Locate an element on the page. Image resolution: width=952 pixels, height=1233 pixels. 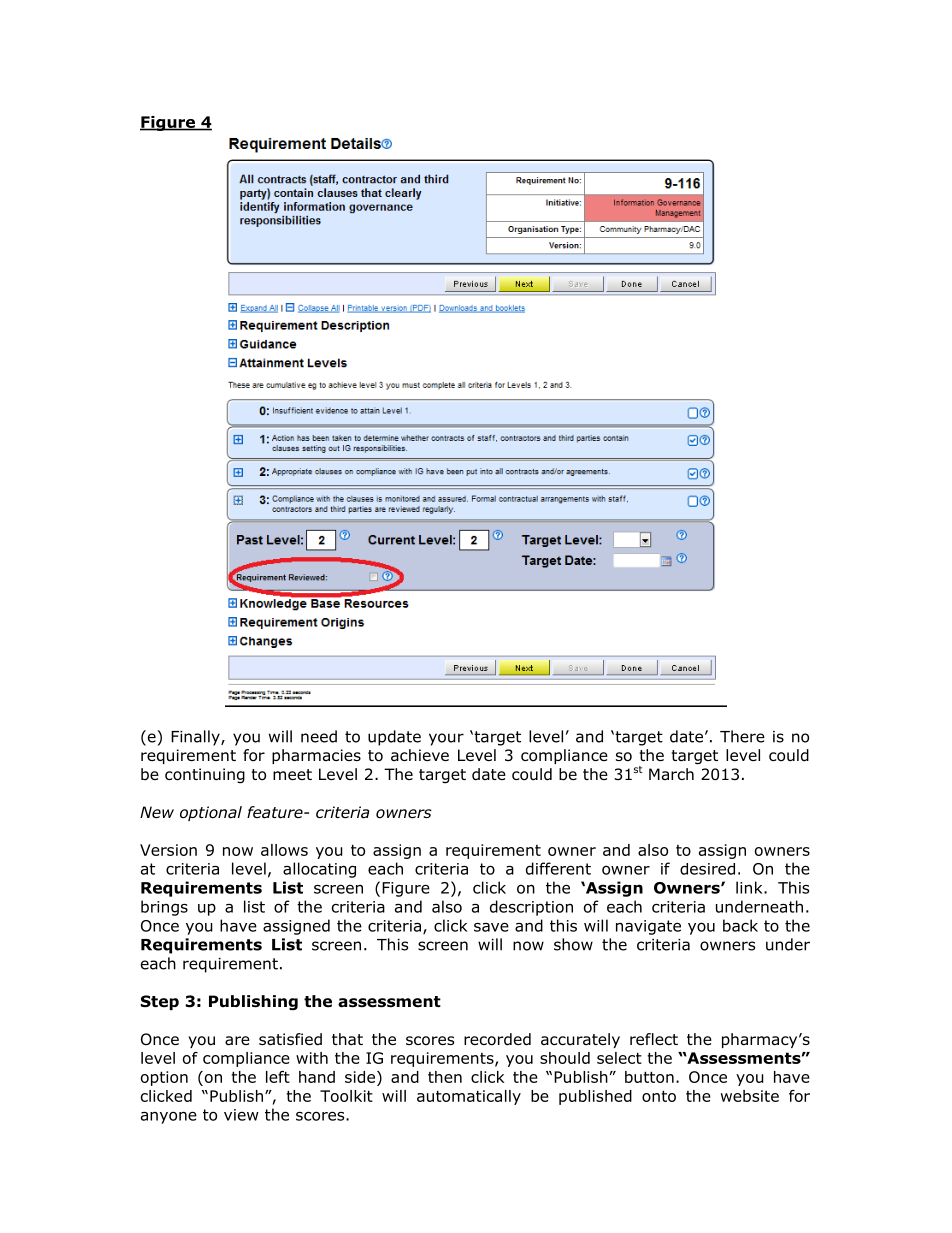
Finally is located at coordinates (196, 738).
